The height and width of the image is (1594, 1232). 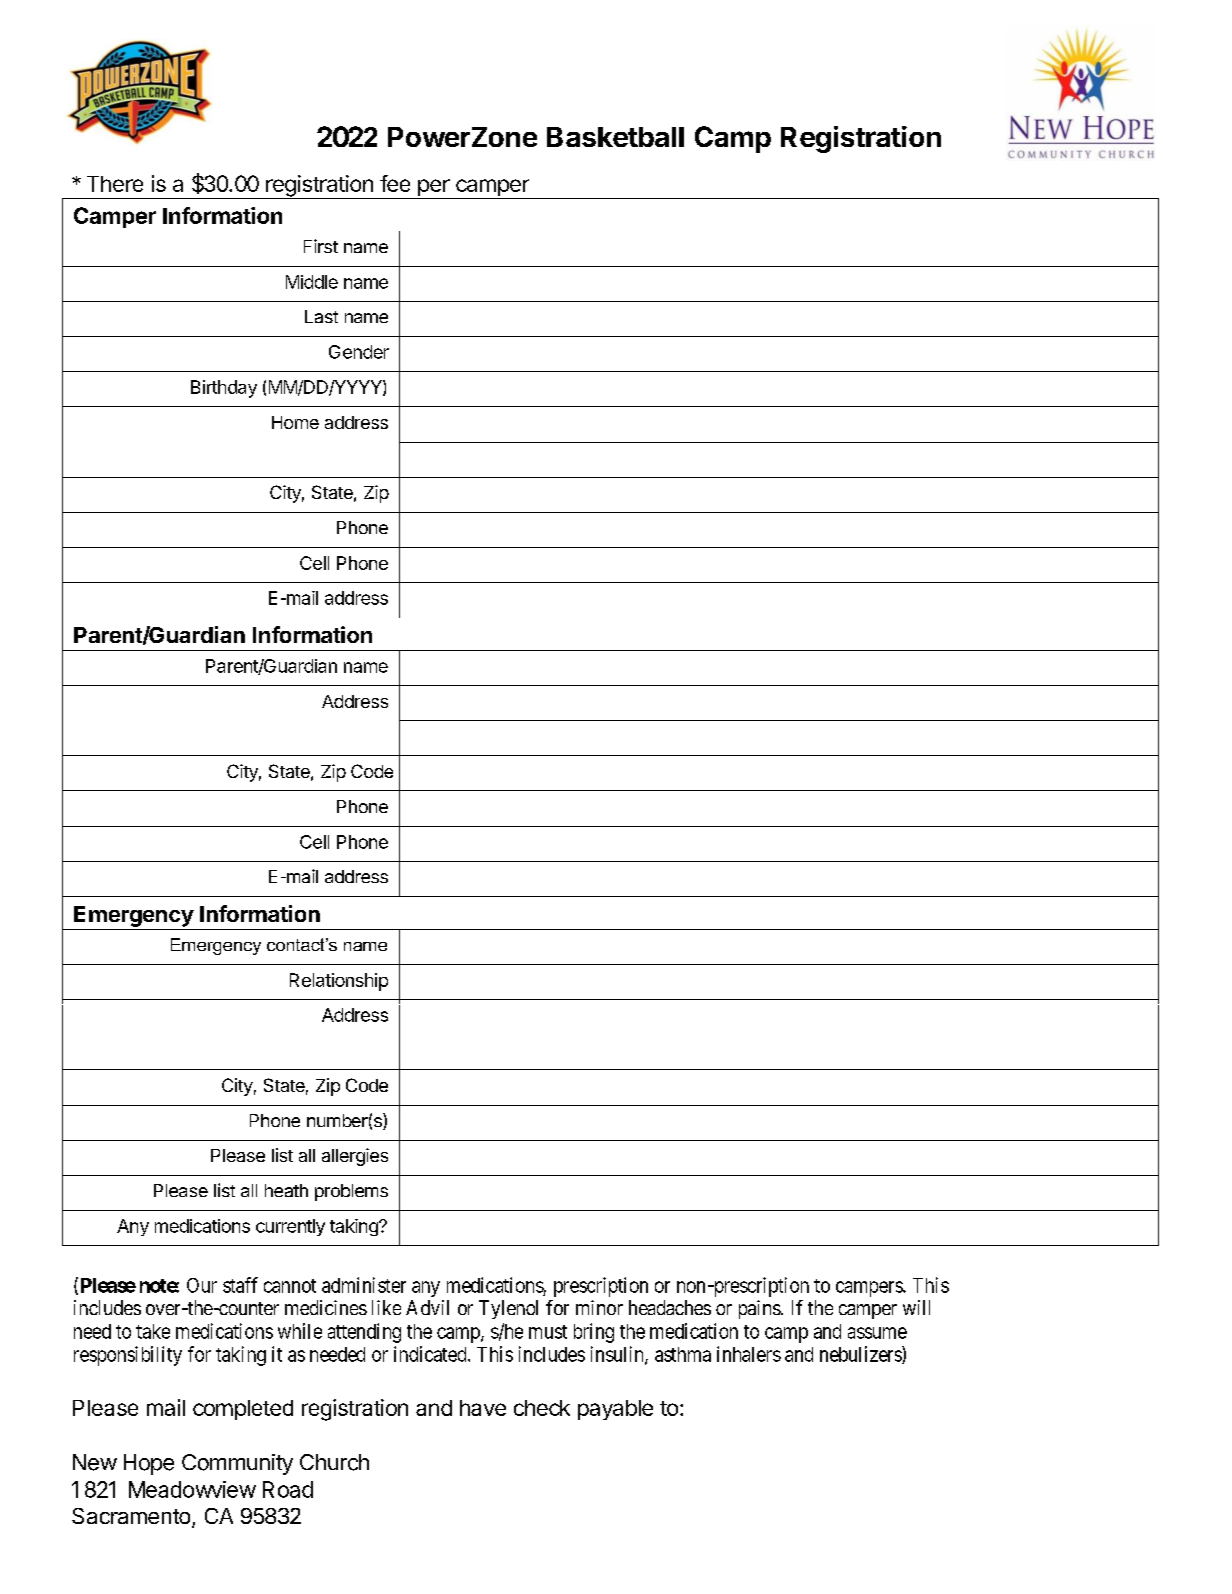 What do you see at coordinates (395, 183) in the image?
I see `fee` at bounding box center [395, 183].
